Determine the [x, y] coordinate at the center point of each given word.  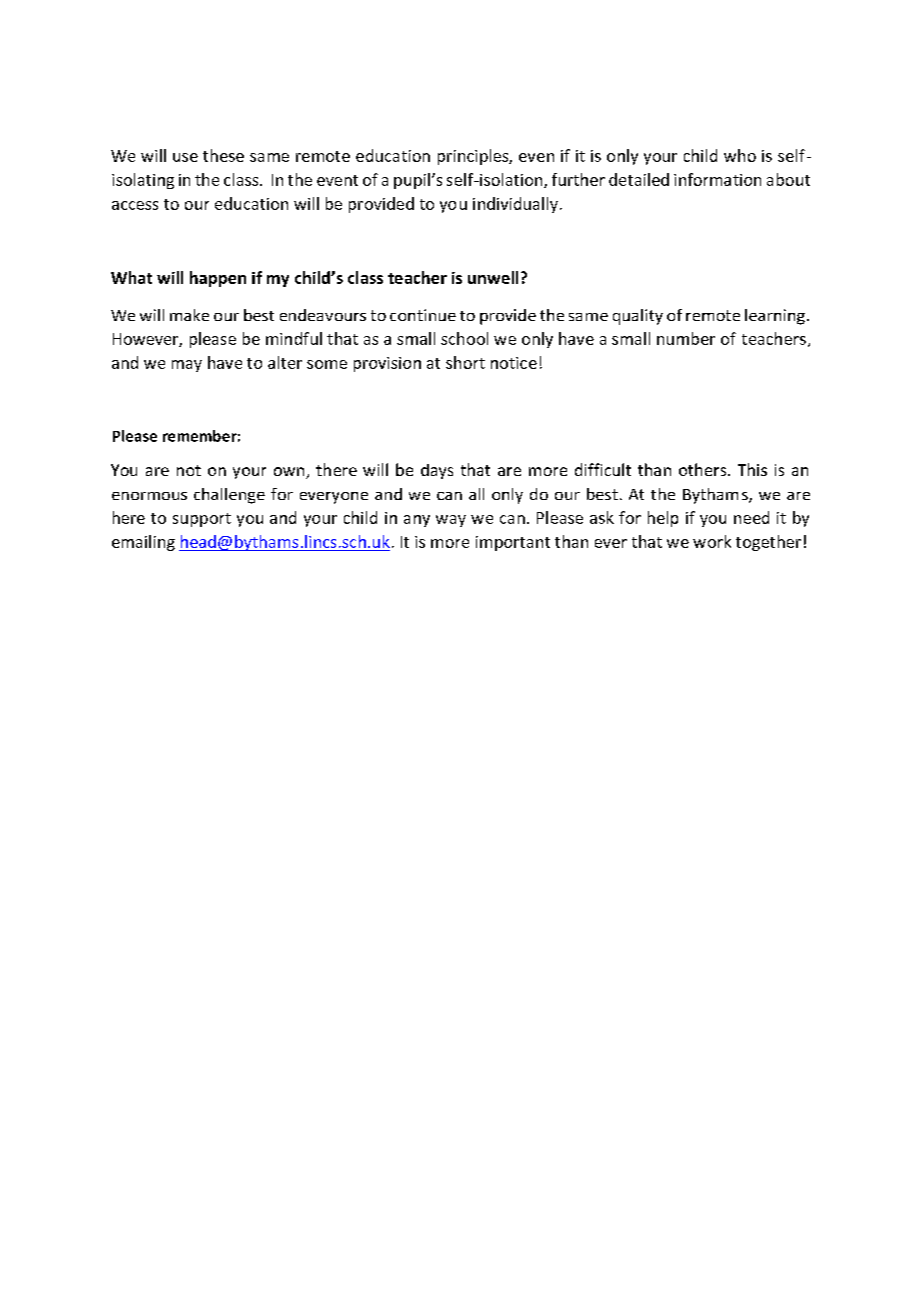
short [465, 362]
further [578, 179]
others [704, 469]
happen [218, 279]
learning [775, 317]
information [717, 179]
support [202, 520]
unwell [493, 277]
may [187, 366]
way [451, 521]
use [185, 157]
